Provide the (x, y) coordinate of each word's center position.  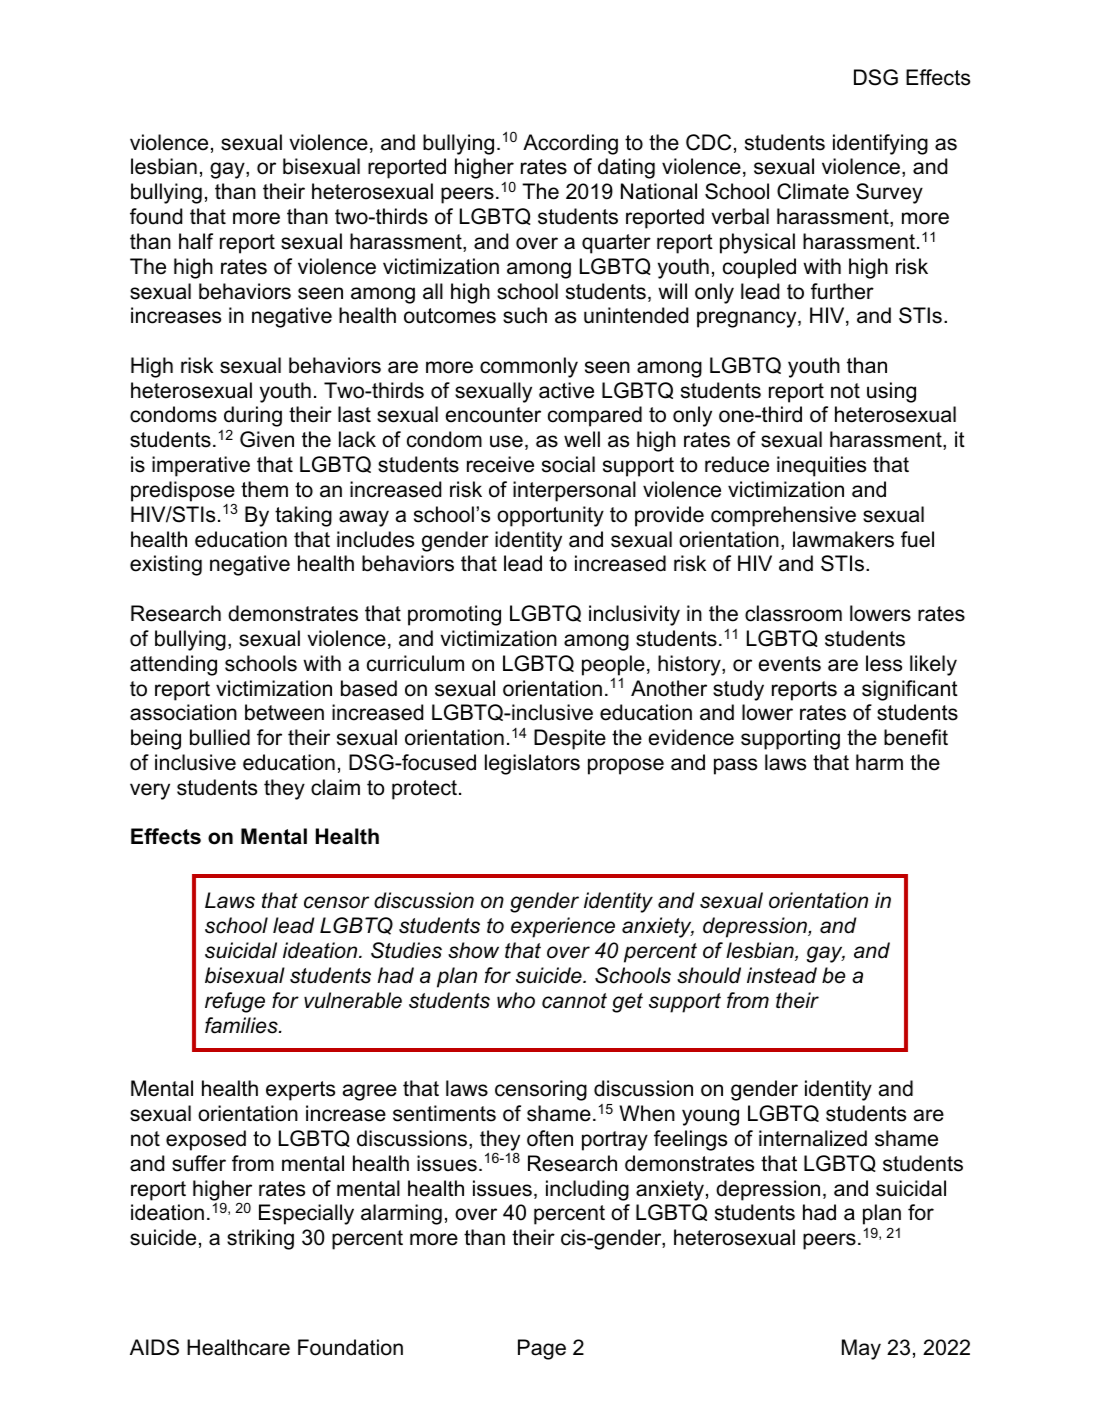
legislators (532, 764)
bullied (220, 737)
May (861, 1349)
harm (879, 762)
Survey (889, 193)
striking (260, 1239)
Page (542, 1349)
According (570, 144)
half (196, 241)
